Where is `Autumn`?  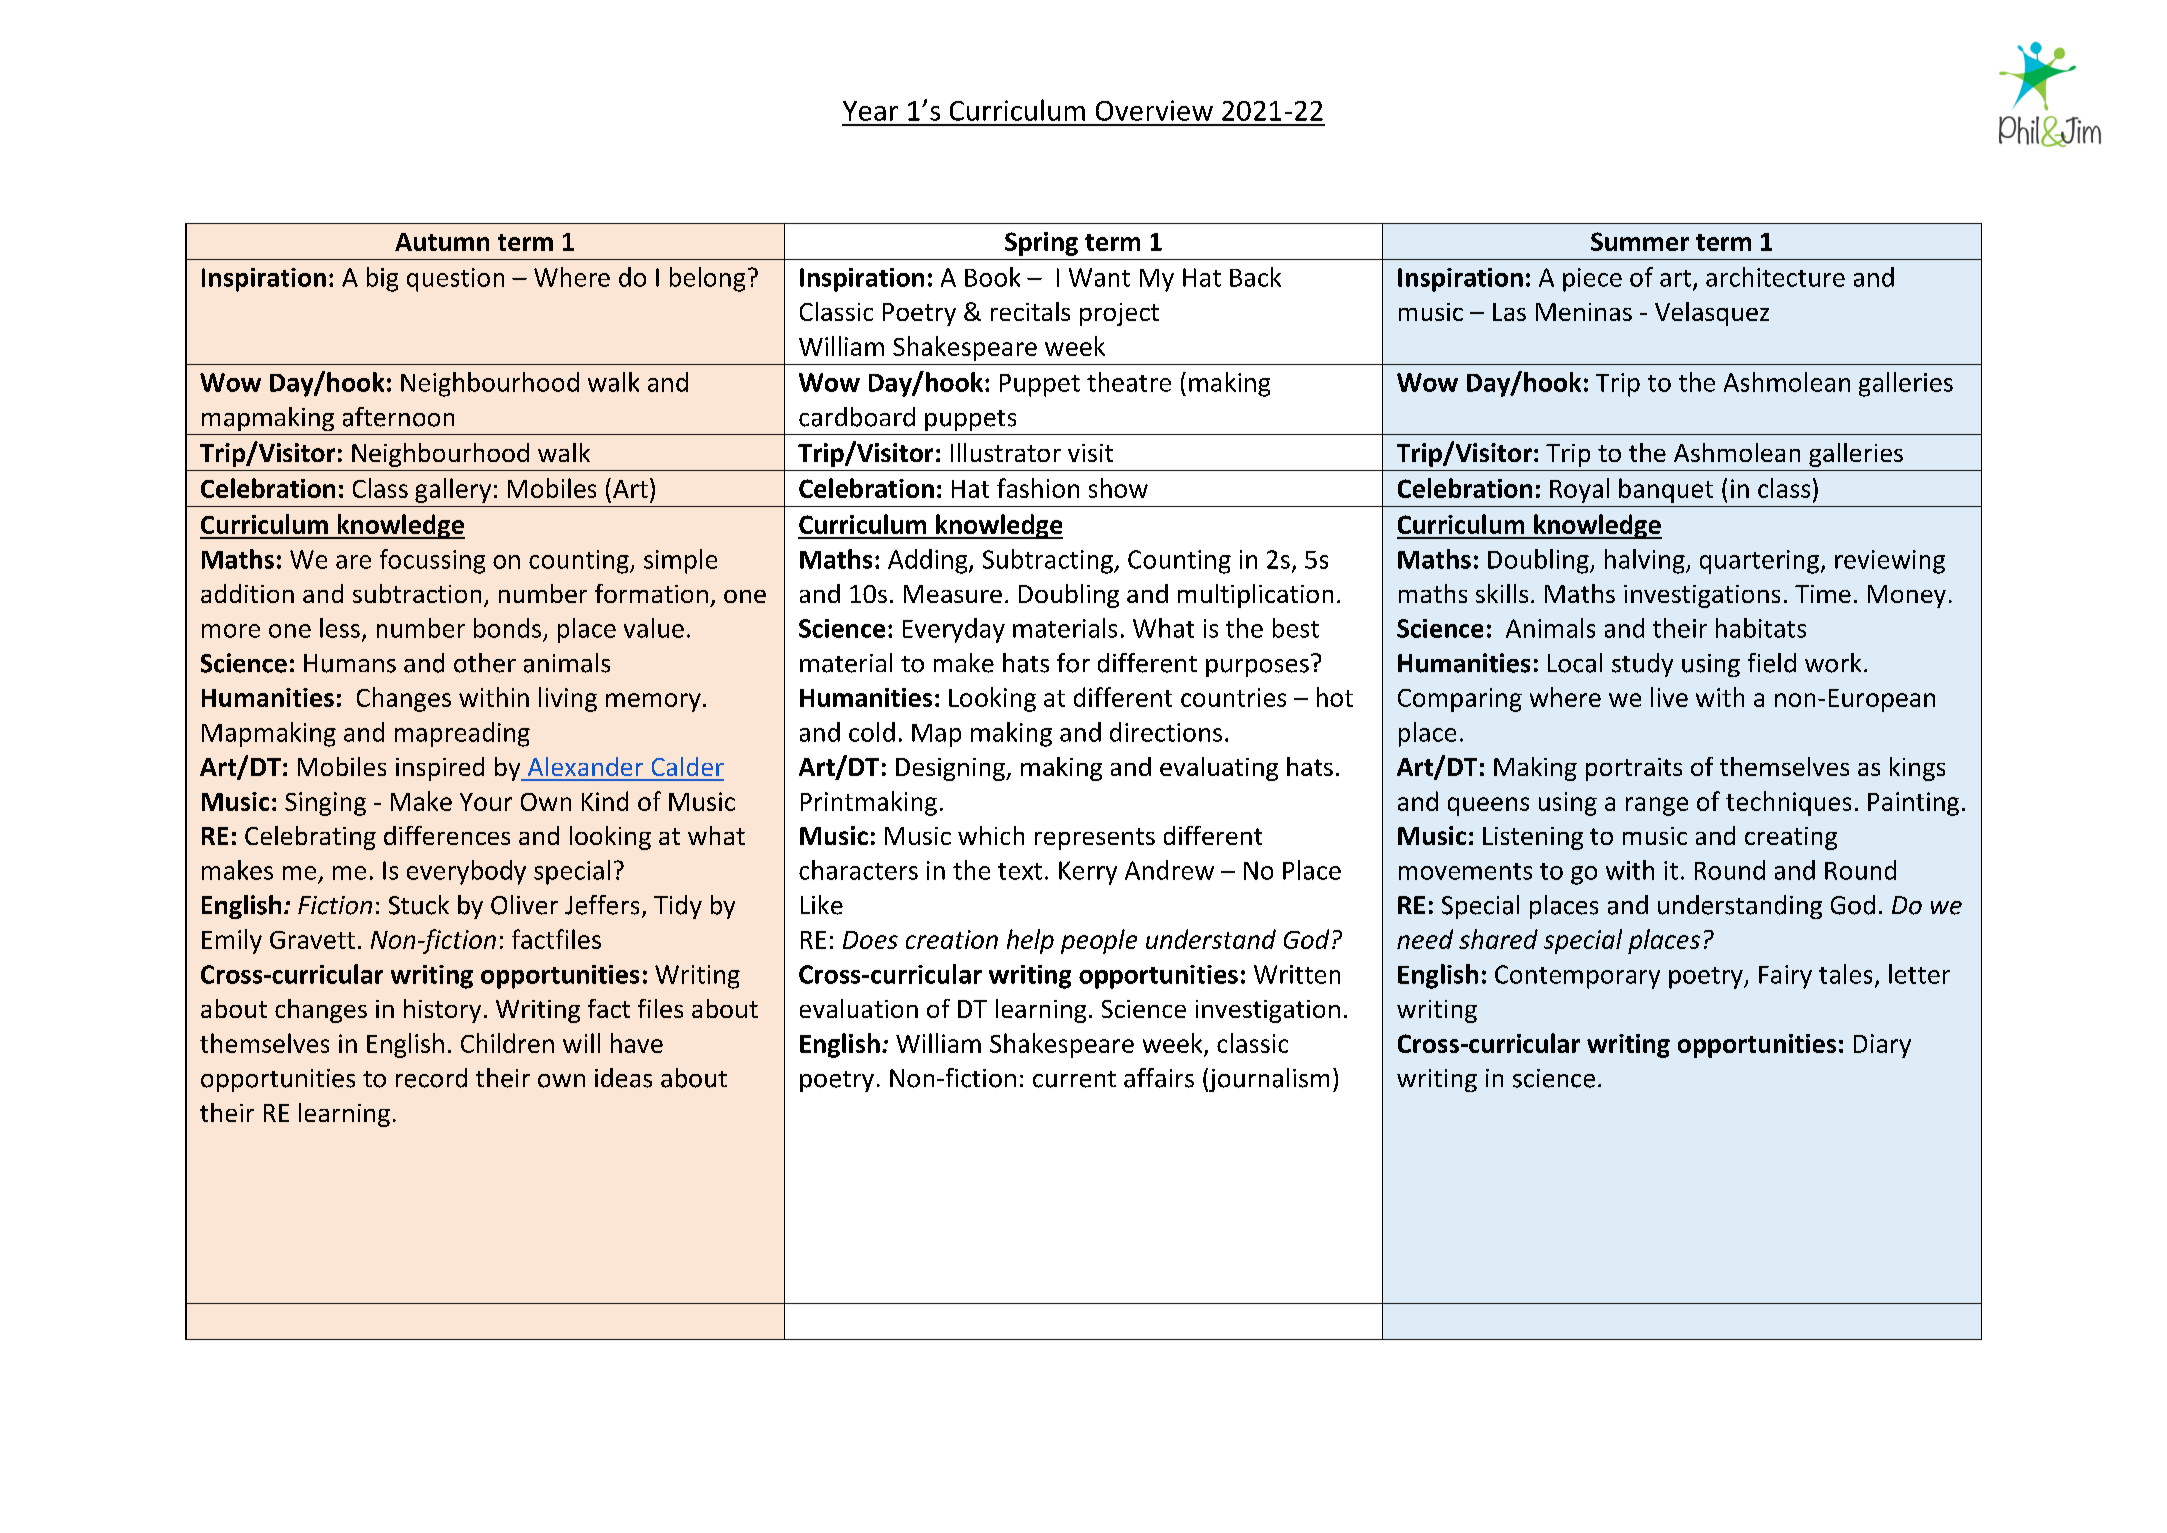 Autumn is located at coordinates (442, 242).
